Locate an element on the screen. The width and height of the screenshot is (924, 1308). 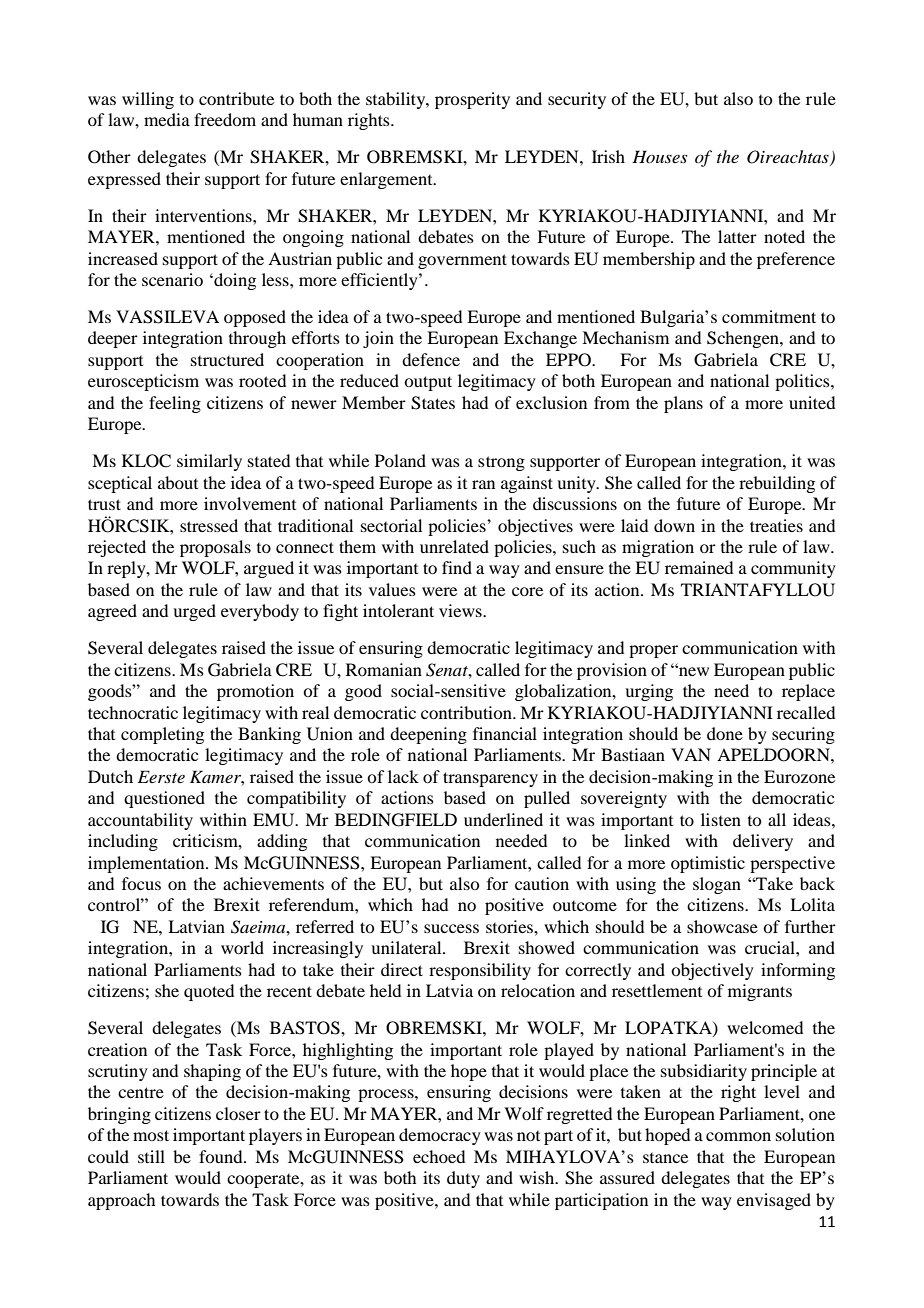
urged is located at coordinates (194, 612).
